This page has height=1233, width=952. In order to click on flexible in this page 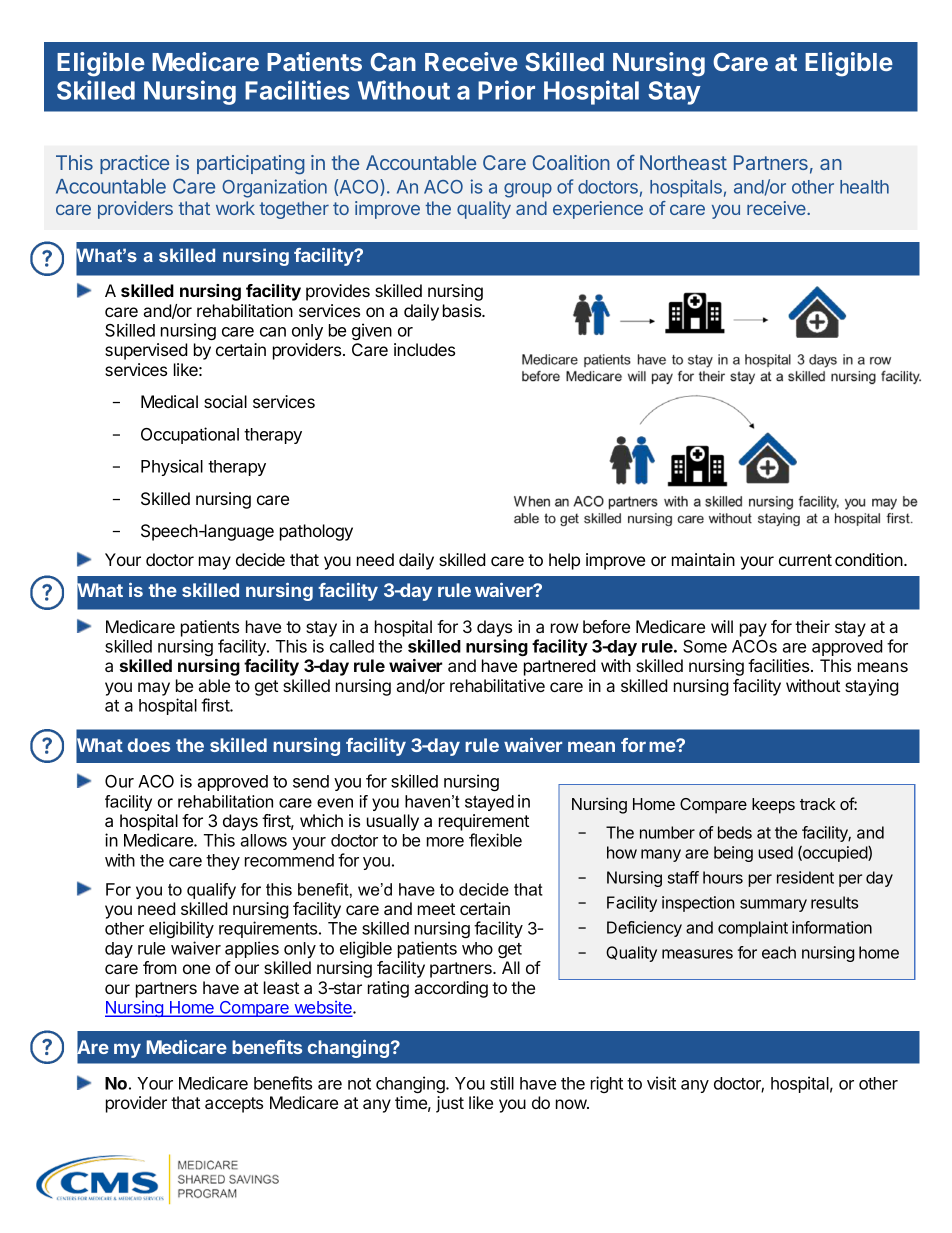, I will do `click(495, 840)`.
